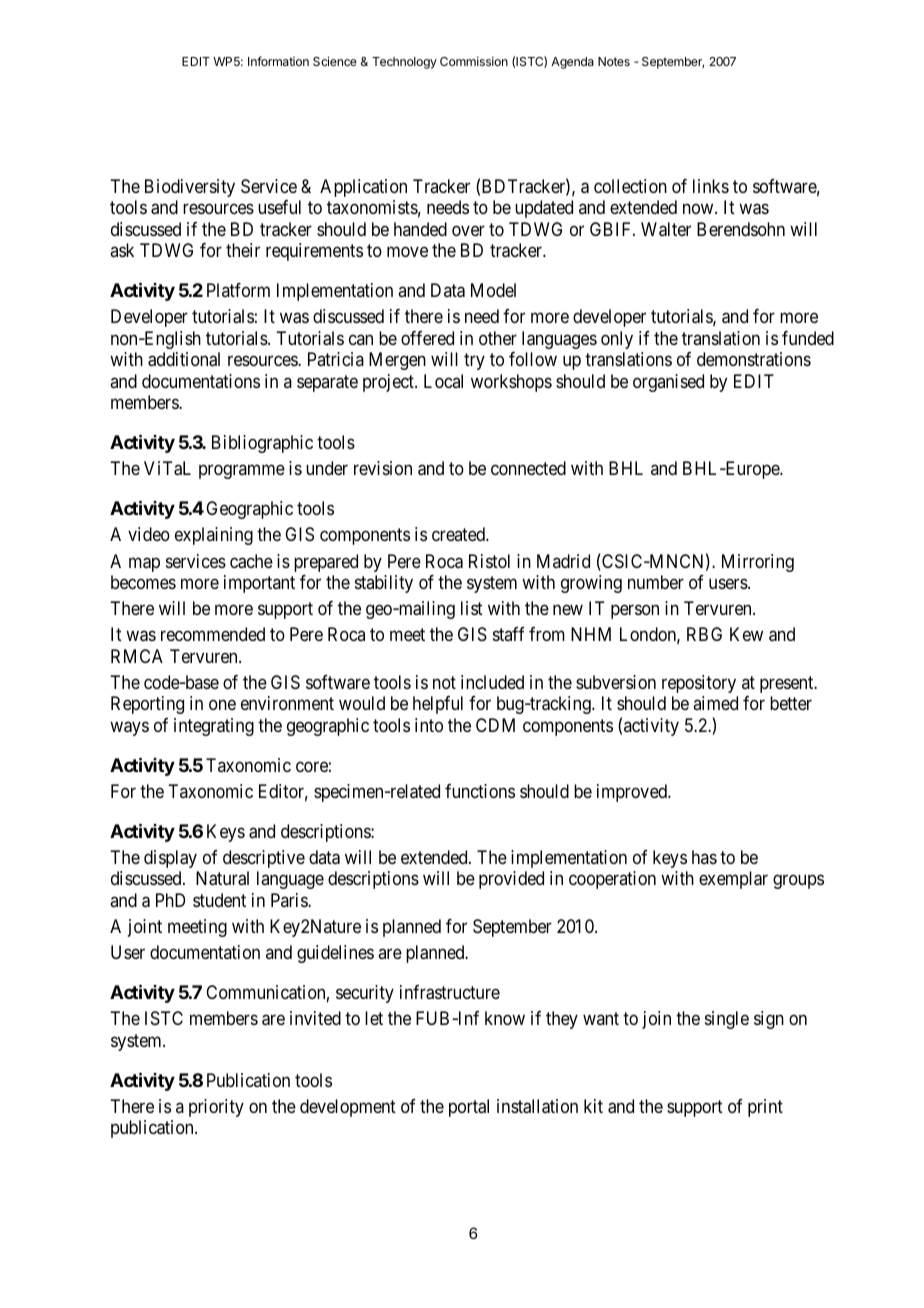 This screenshot has width=924, height=1308. What do you see at coordinates (474, 61) in the screenshot?
I see `Commission` at bounding box center [474, 61].
